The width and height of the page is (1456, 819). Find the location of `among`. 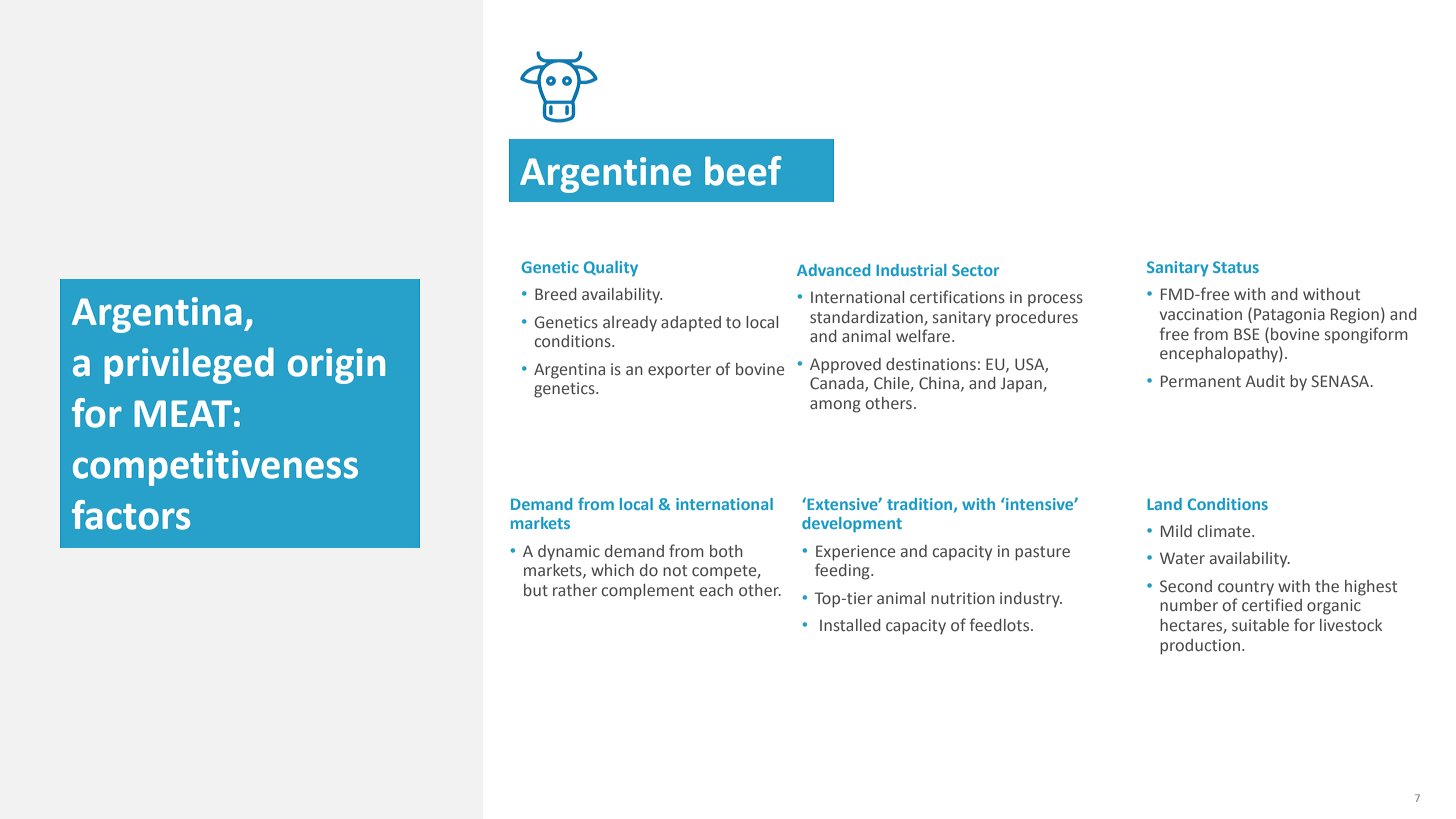

among is located at coordinates (835, 406).
